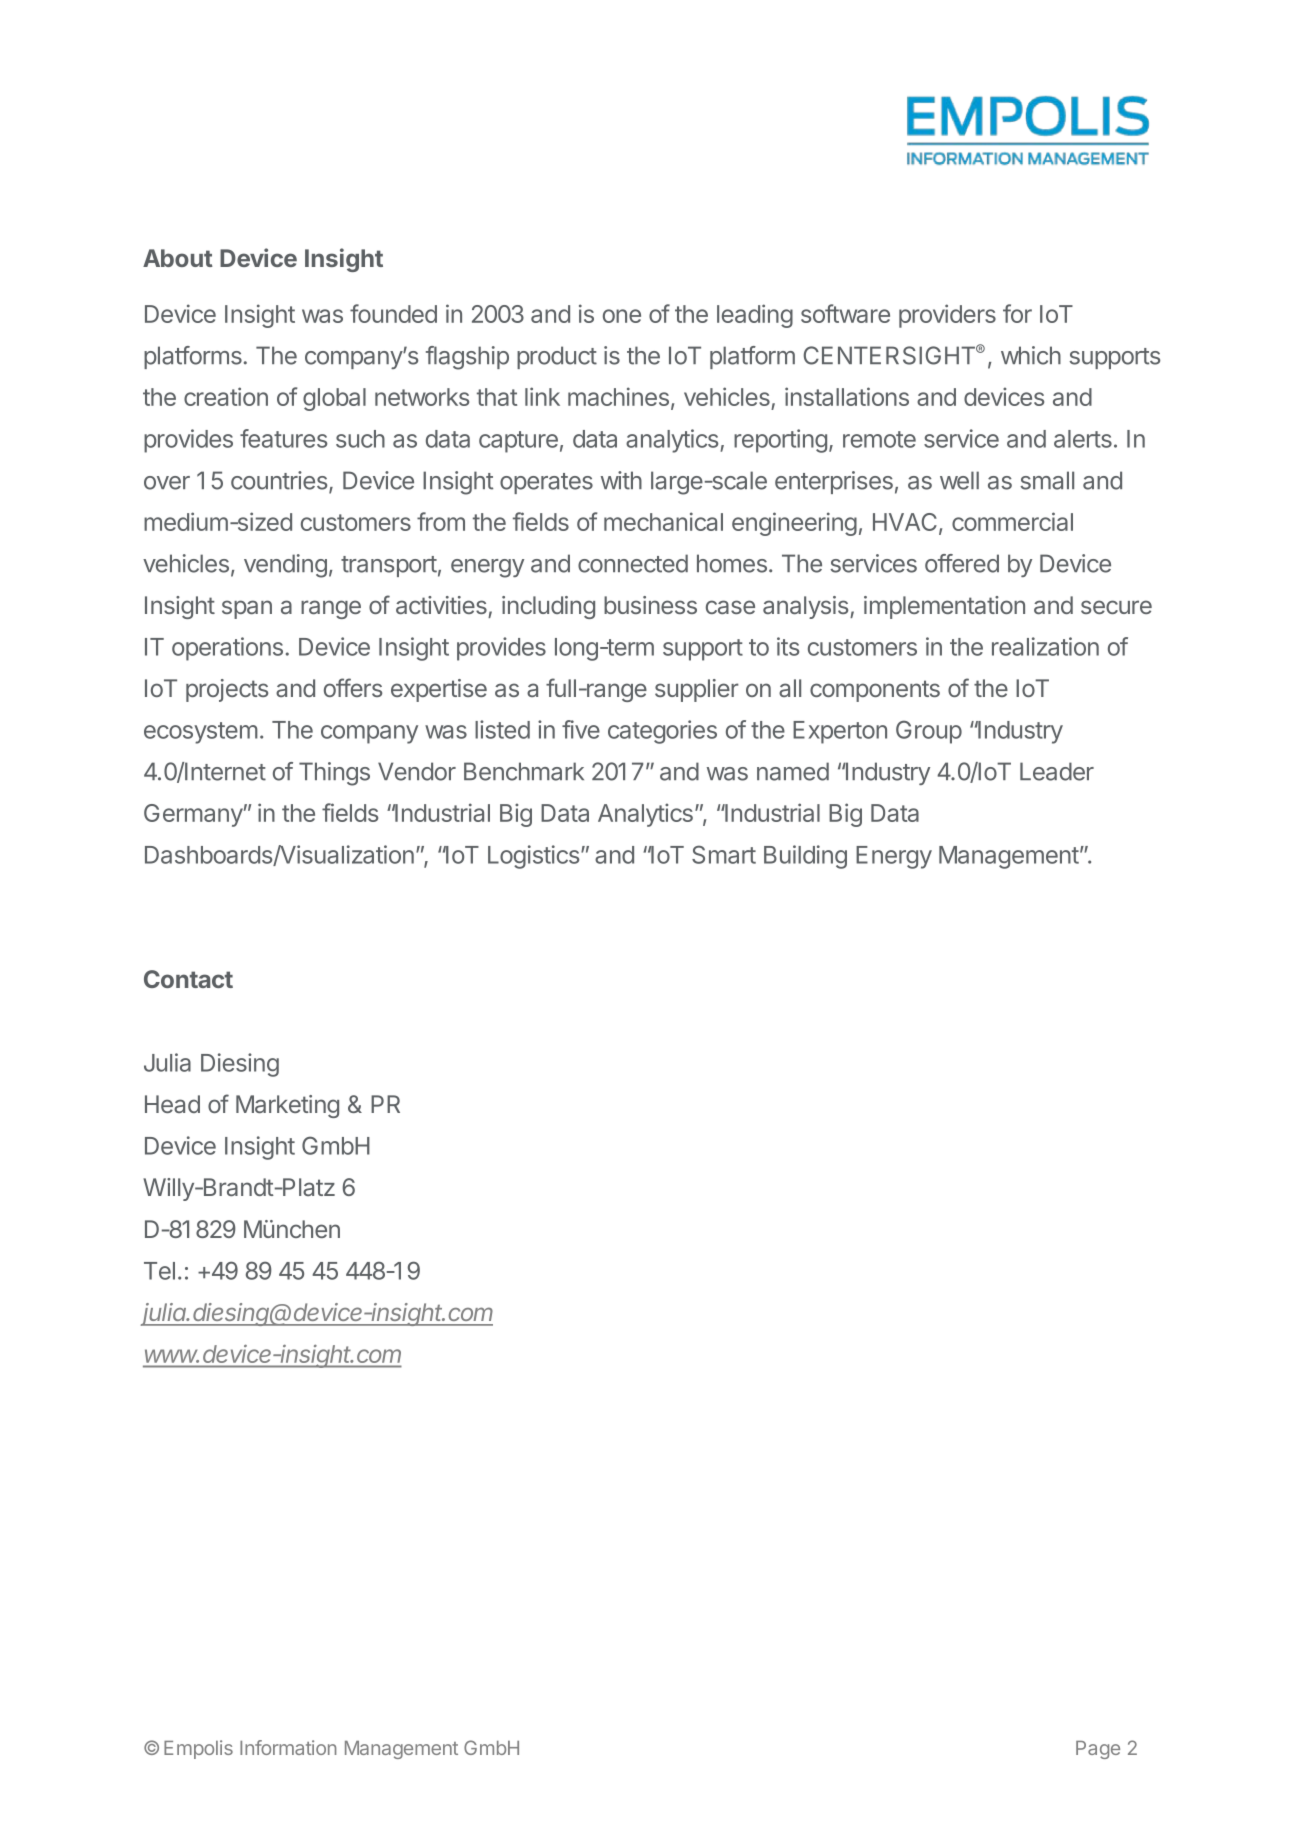  I want to click on Information, so click(288, 1747).
